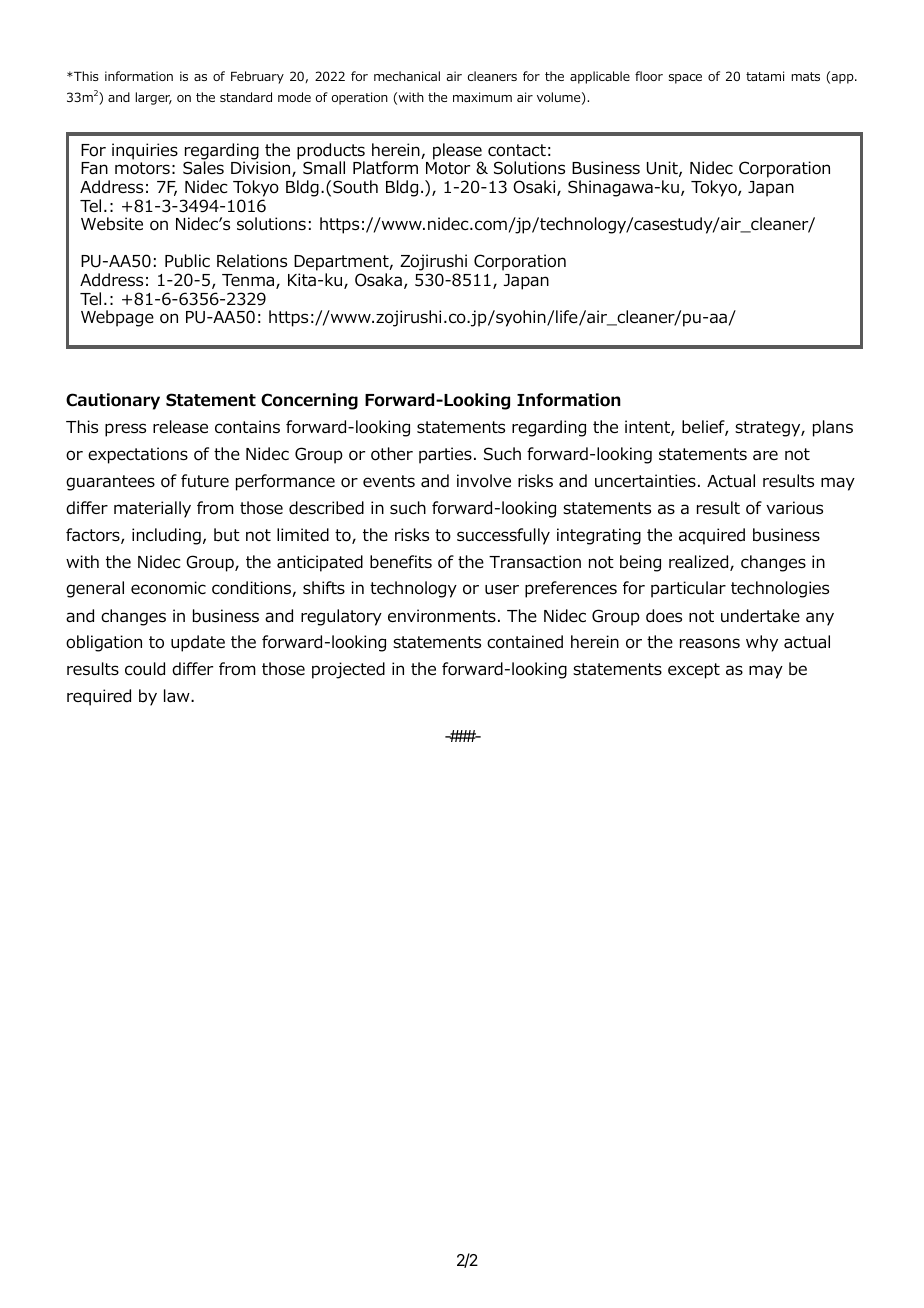 Image resolution: width=924 pixels, height=1308 pixels. I want to click on tatami, so click(765, 76).
